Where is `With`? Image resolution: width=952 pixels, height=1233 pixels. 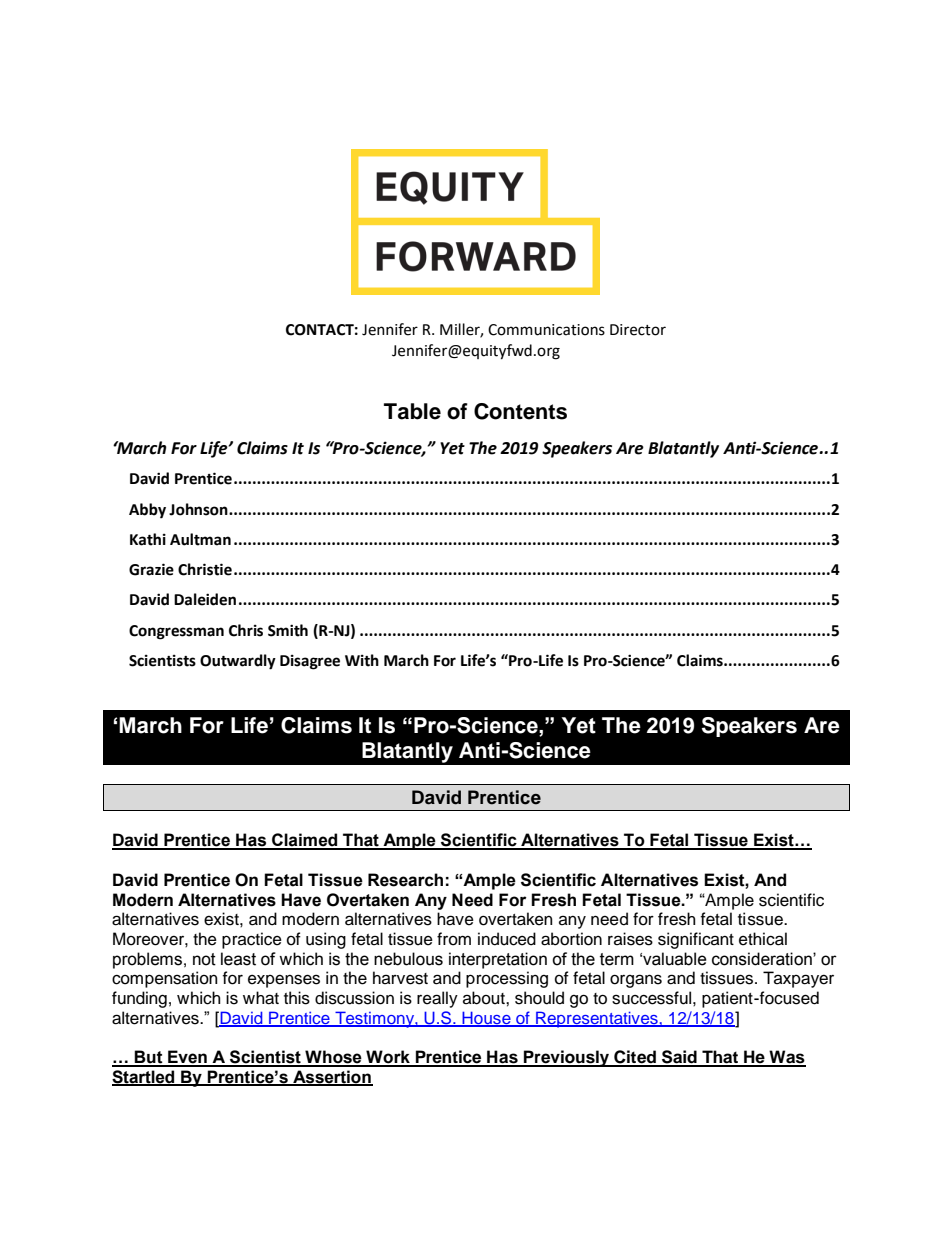
With is located at coordinates (362, 660).
